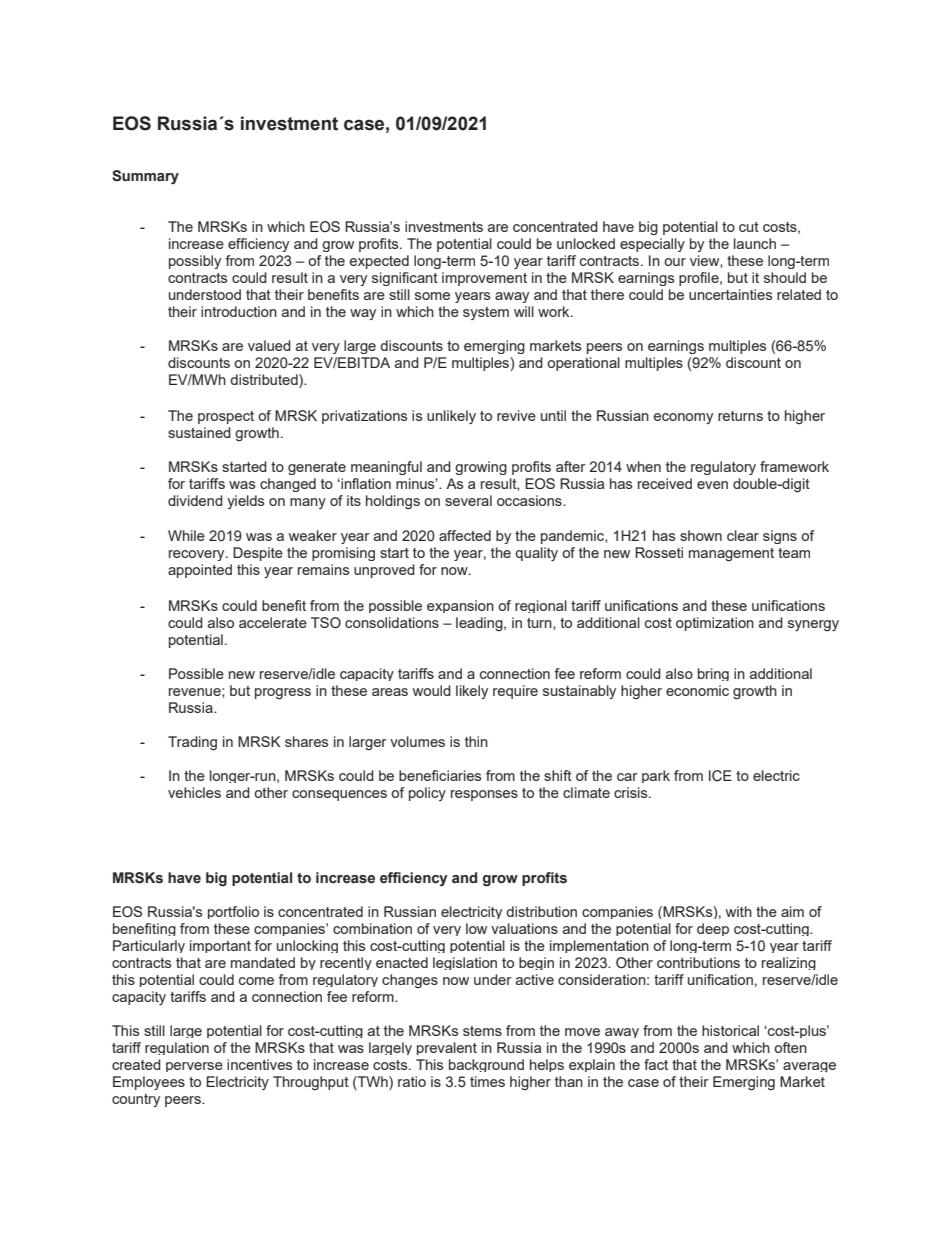 The width and height of the screenshot is (952, 1233). I want to click on revive, so click(516, 415).
